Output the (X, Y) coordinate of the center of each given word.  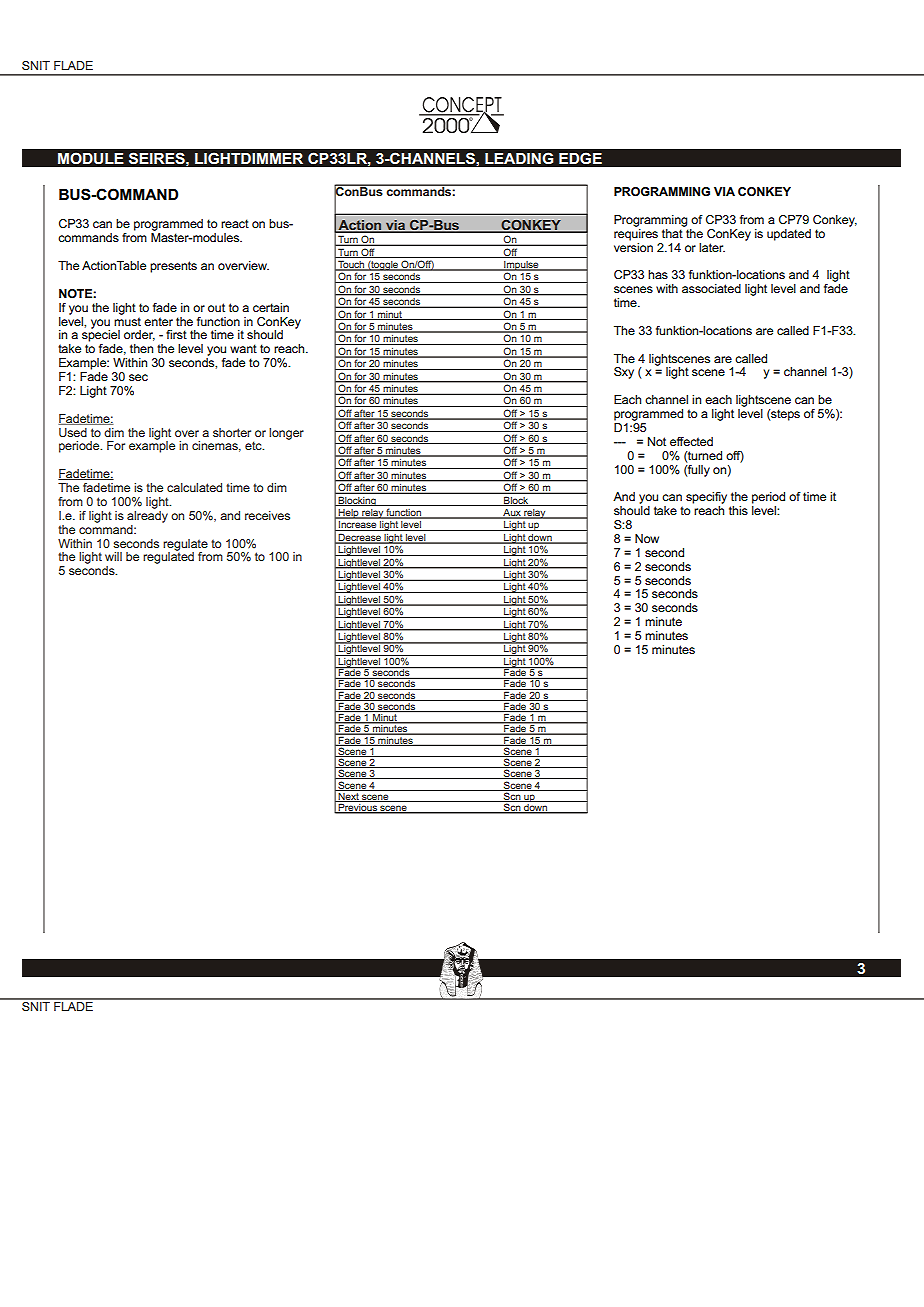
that (673, 232)
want (243, 348)
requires (636, 233)
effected (691, 441)
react (235, 223)
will (113, 556)
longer (286, 434)
